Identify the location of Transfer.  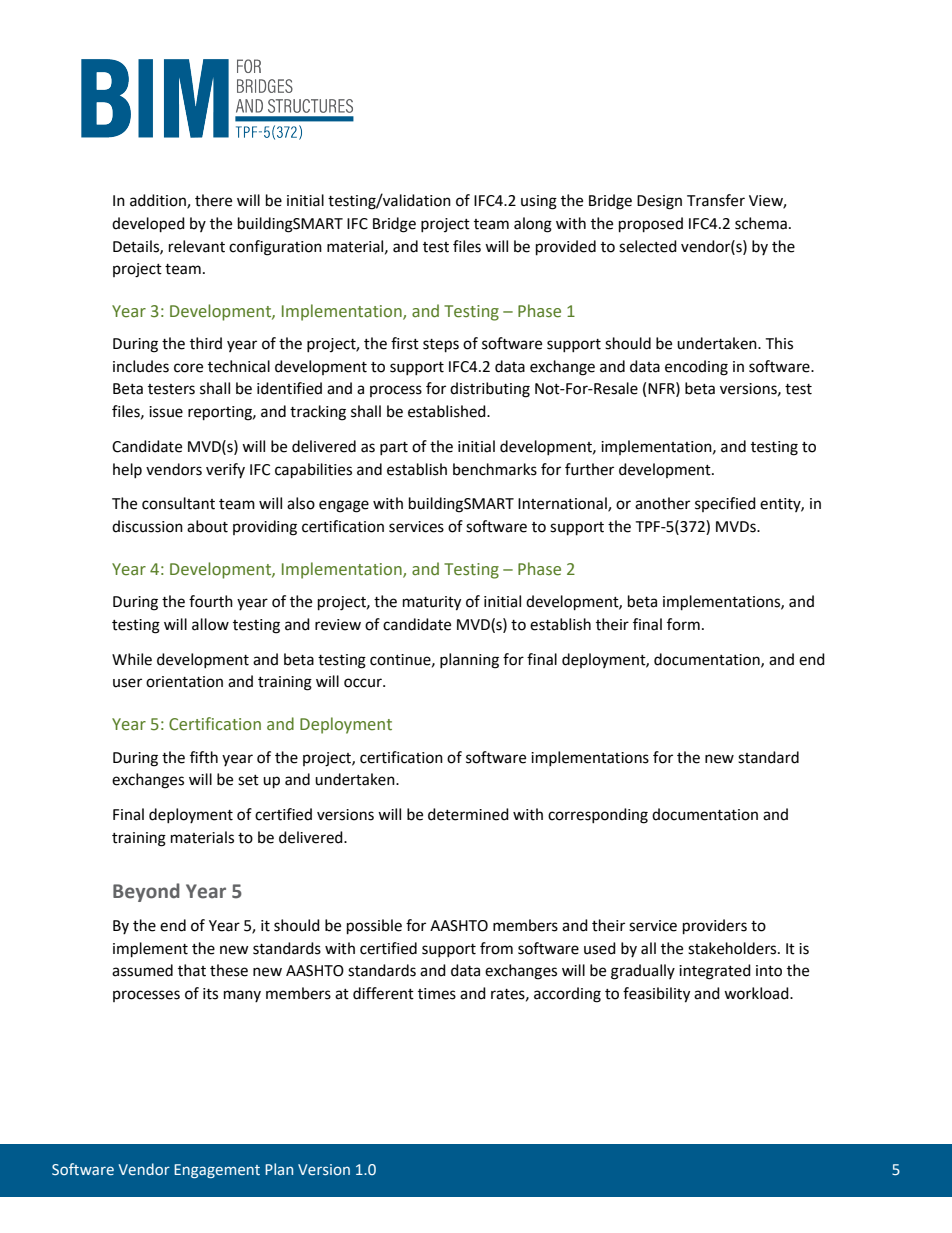
(716, 200).
